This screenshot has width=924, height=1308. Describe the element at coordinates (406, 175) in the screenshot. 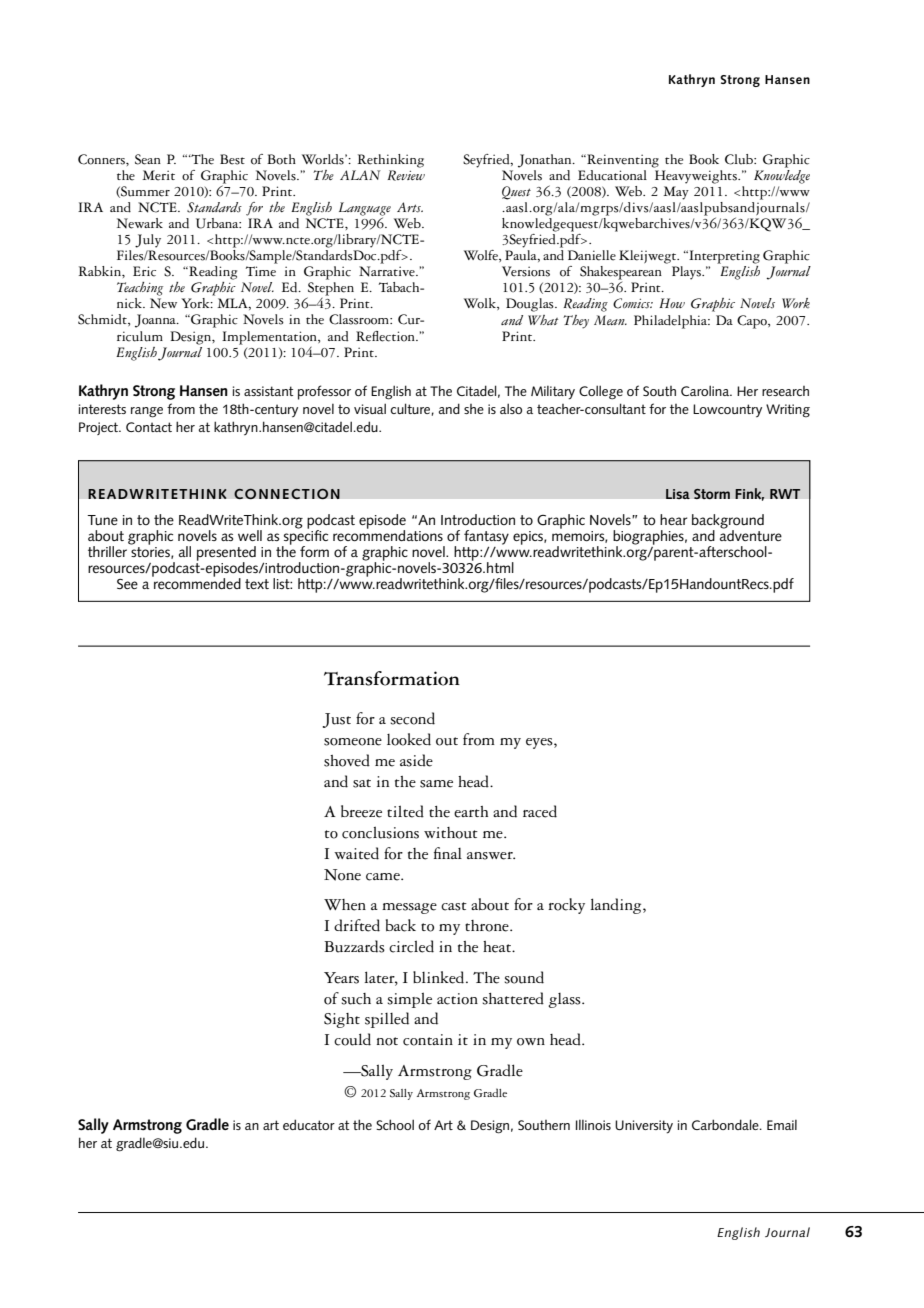

I see `Review` at that location.
